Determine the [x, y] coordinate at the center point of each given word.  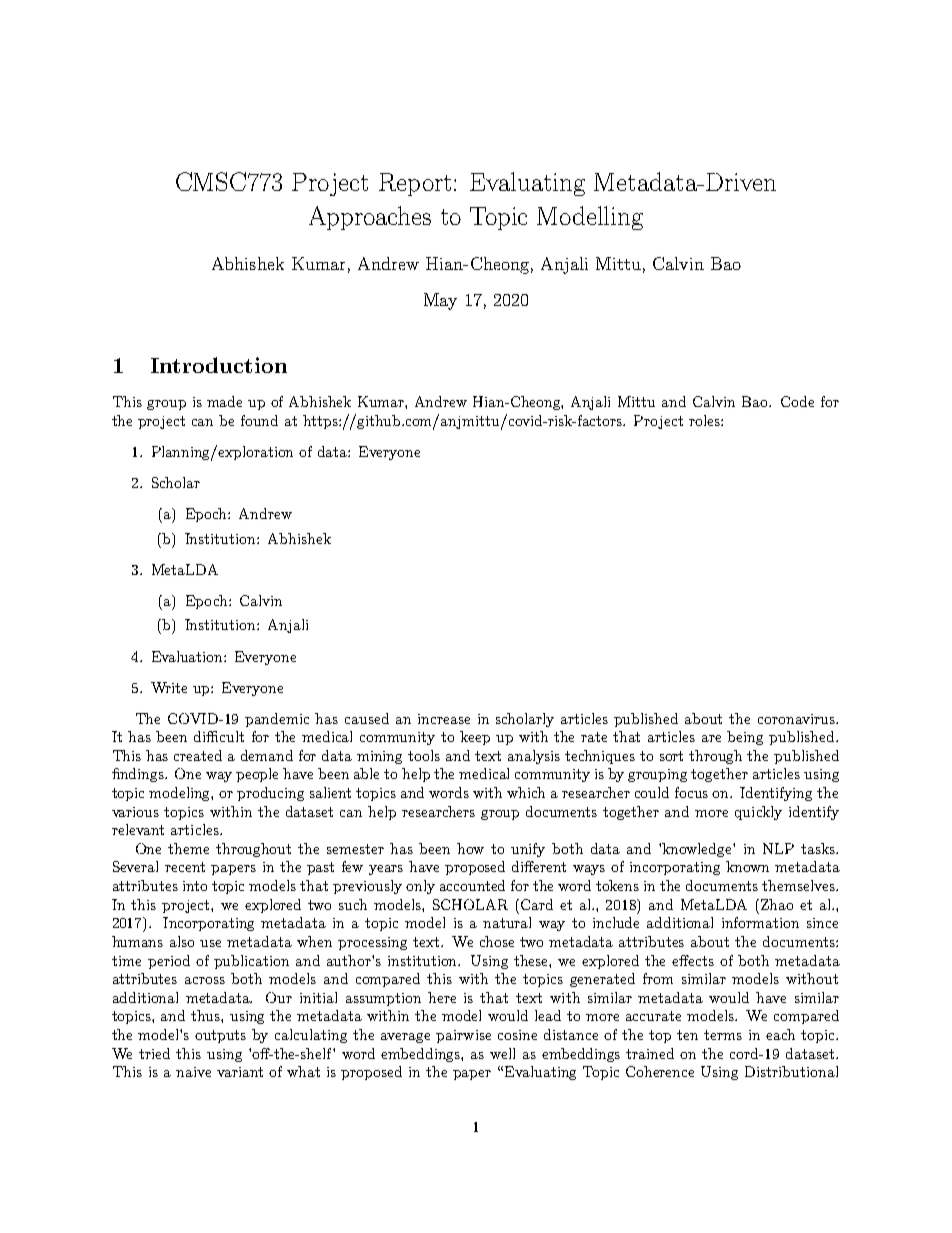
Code [797, 401]
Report [415, 184]
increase [444, 719]
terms [723, 1035]
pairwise [463, 1036]
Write [169, 687]
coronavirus [797, 719]
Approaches [370, 218]
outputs [220, 1036]
